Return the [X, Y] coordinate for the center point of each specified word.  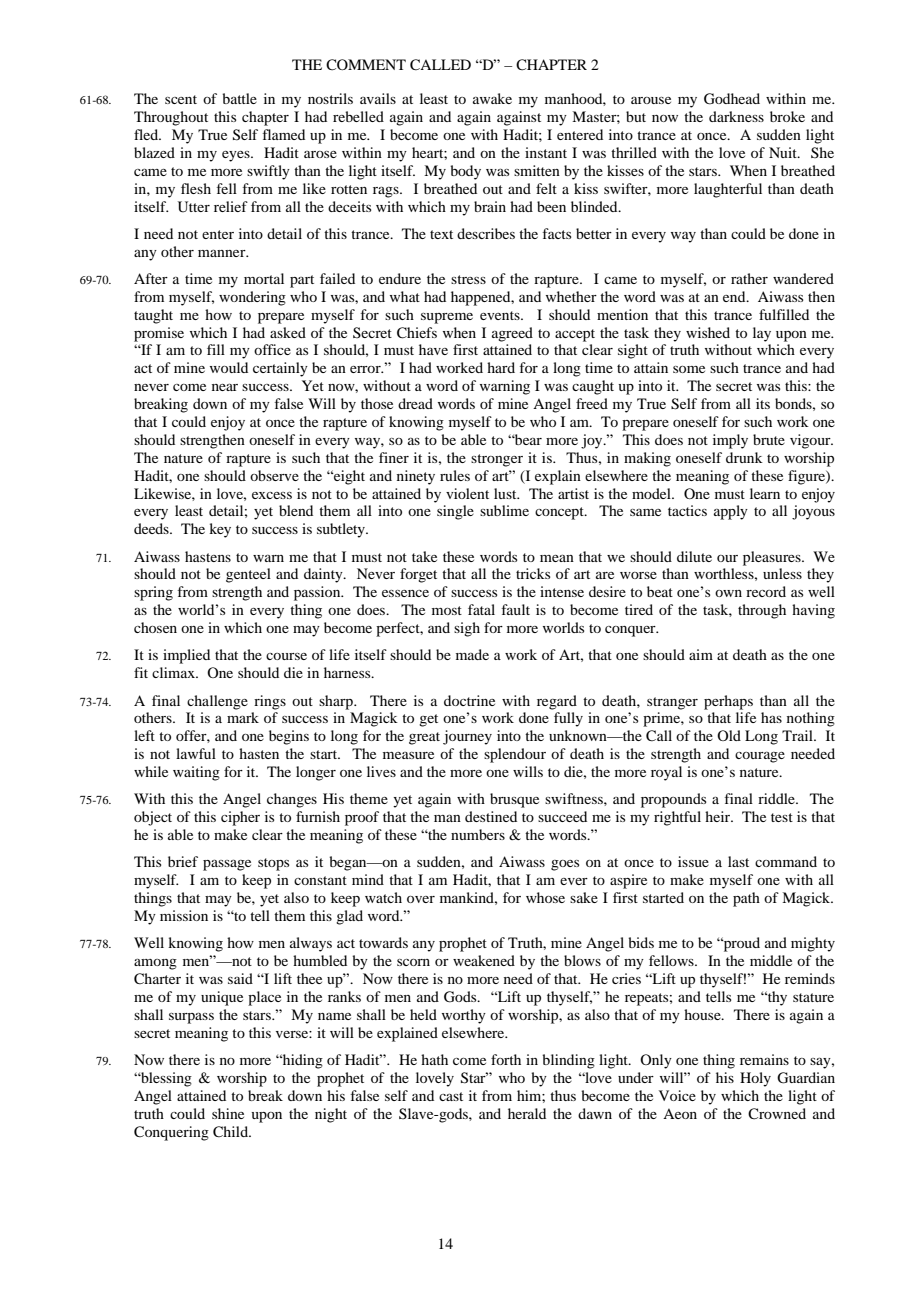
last [738, 861]
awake [492, 98]
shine [228, 1113]
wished [708, 332]
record [766, 591]
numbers [478, 834]
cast [451, 1096]
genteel [248, 575]
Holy [755, 1079]
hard [501, 367]
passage [227, 865]
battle [239, 98]
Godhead [732, 99]
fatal [481, 609]
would [229, 367]
